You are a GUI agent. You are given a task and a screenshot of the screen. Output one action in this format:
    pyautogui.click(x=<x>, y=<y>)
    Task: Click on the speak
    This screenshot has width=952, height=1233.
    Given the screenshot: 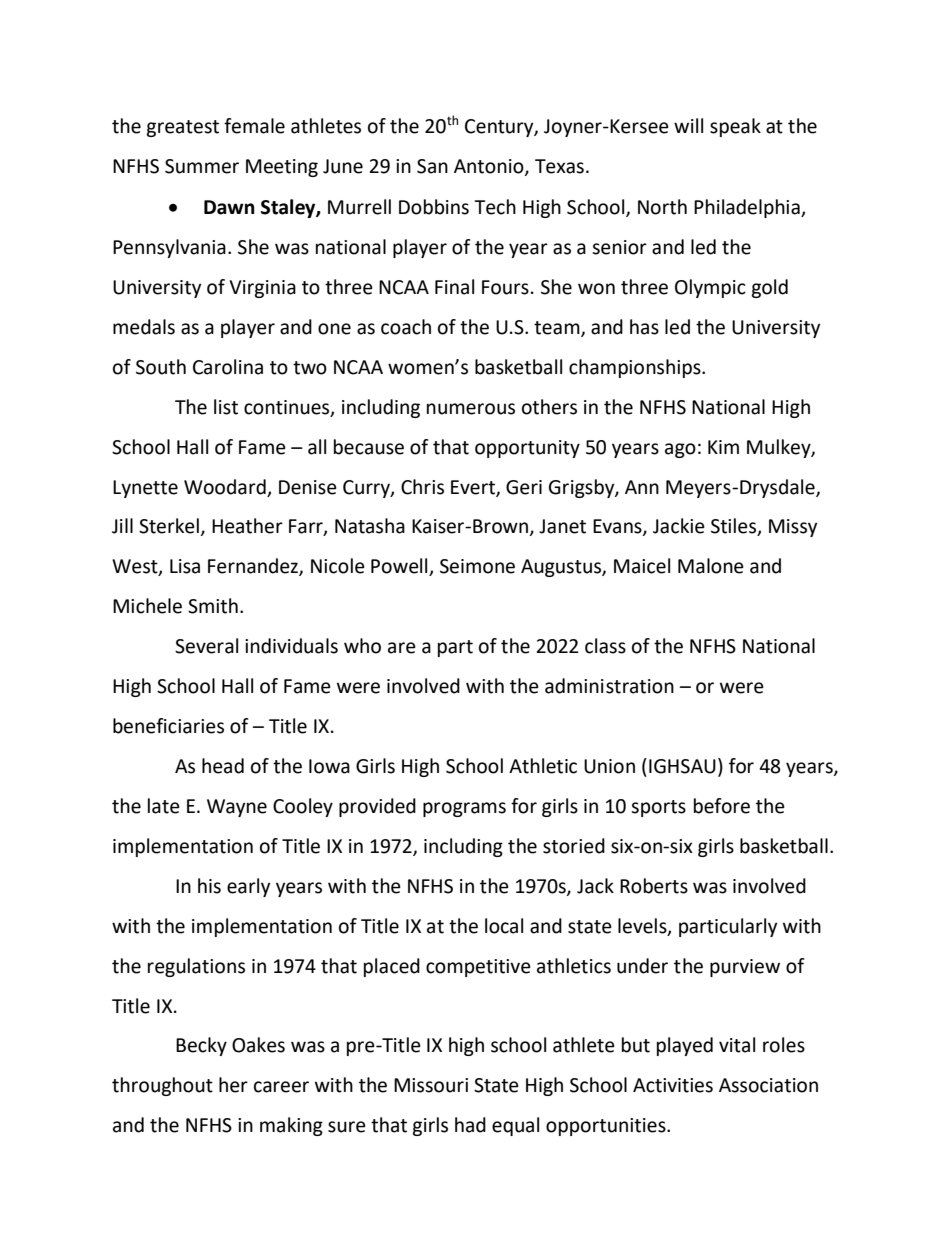 What is the action you would take?
    pyautogui.click(x=735, y=127)
